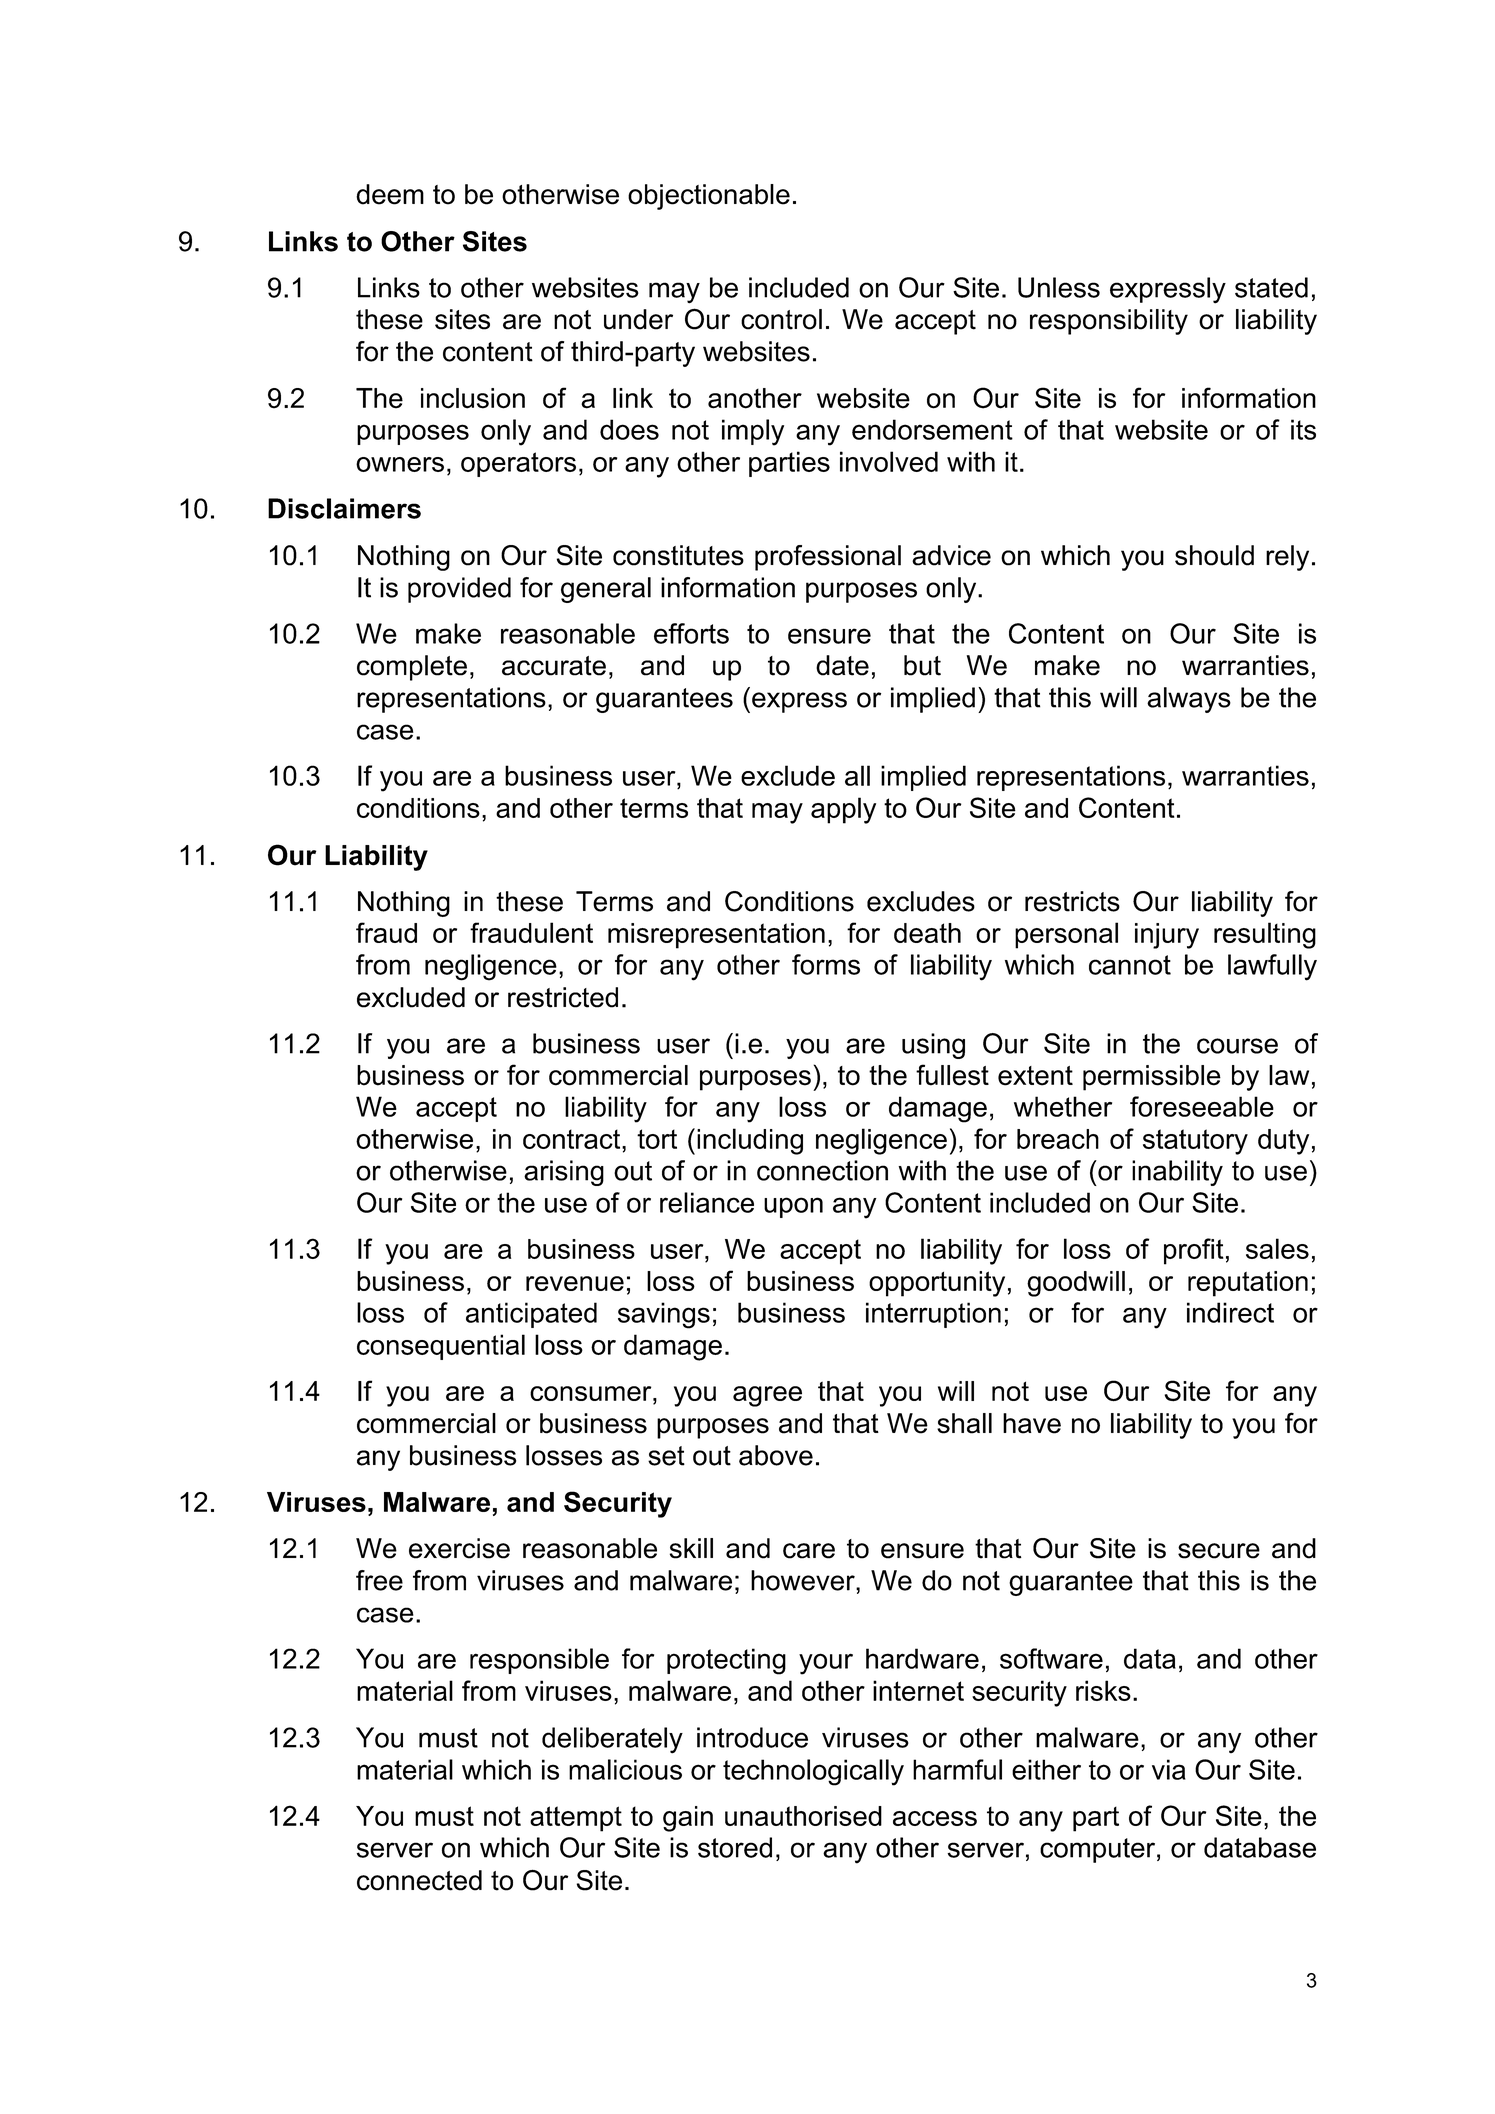  What do you see at coordinates (1271, 287) in the screenshot?
I see `stated` at bounding box center [1271, 287].
